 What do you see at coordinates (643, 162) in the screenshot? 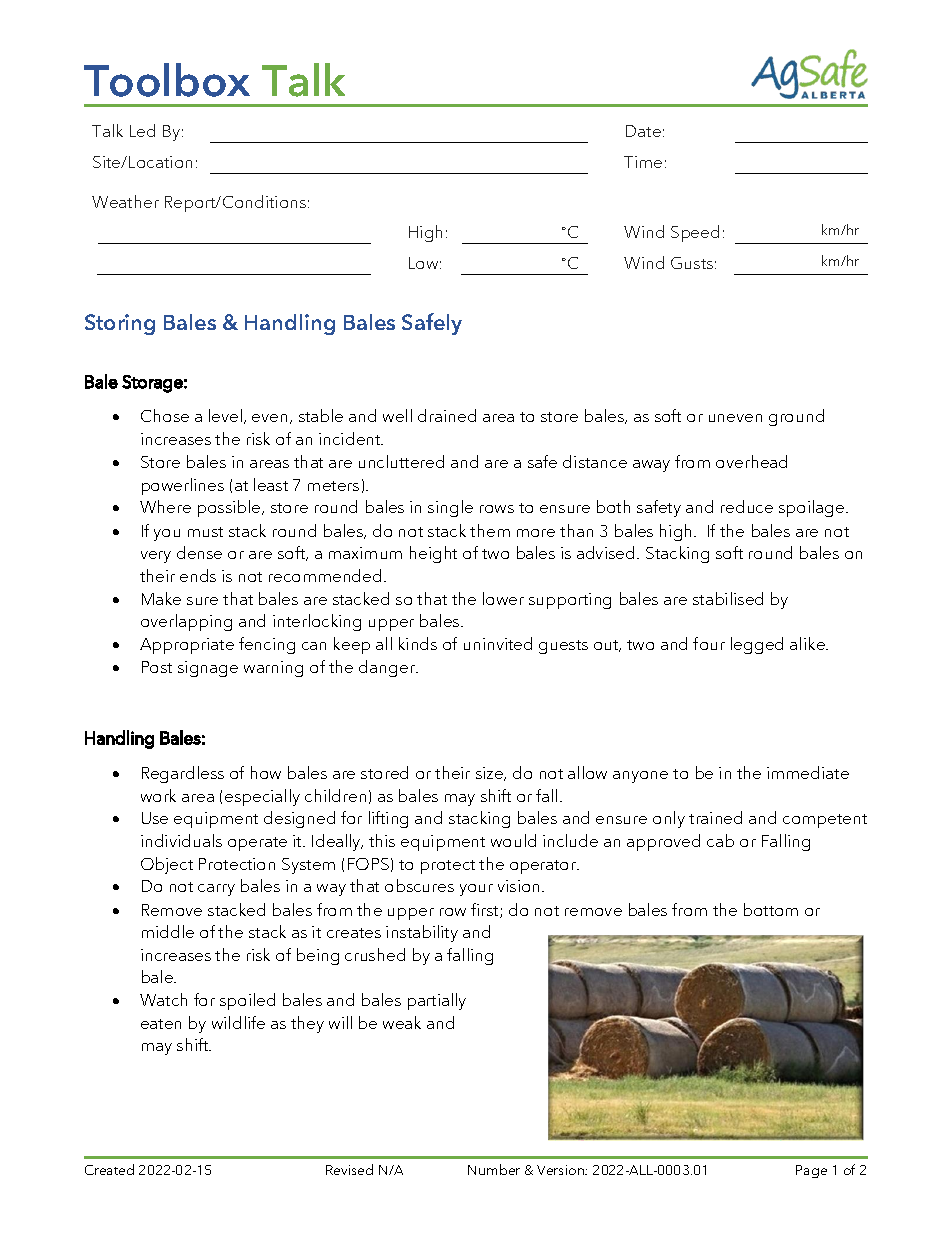
I see `Time` at bounding box center [643, 162].
